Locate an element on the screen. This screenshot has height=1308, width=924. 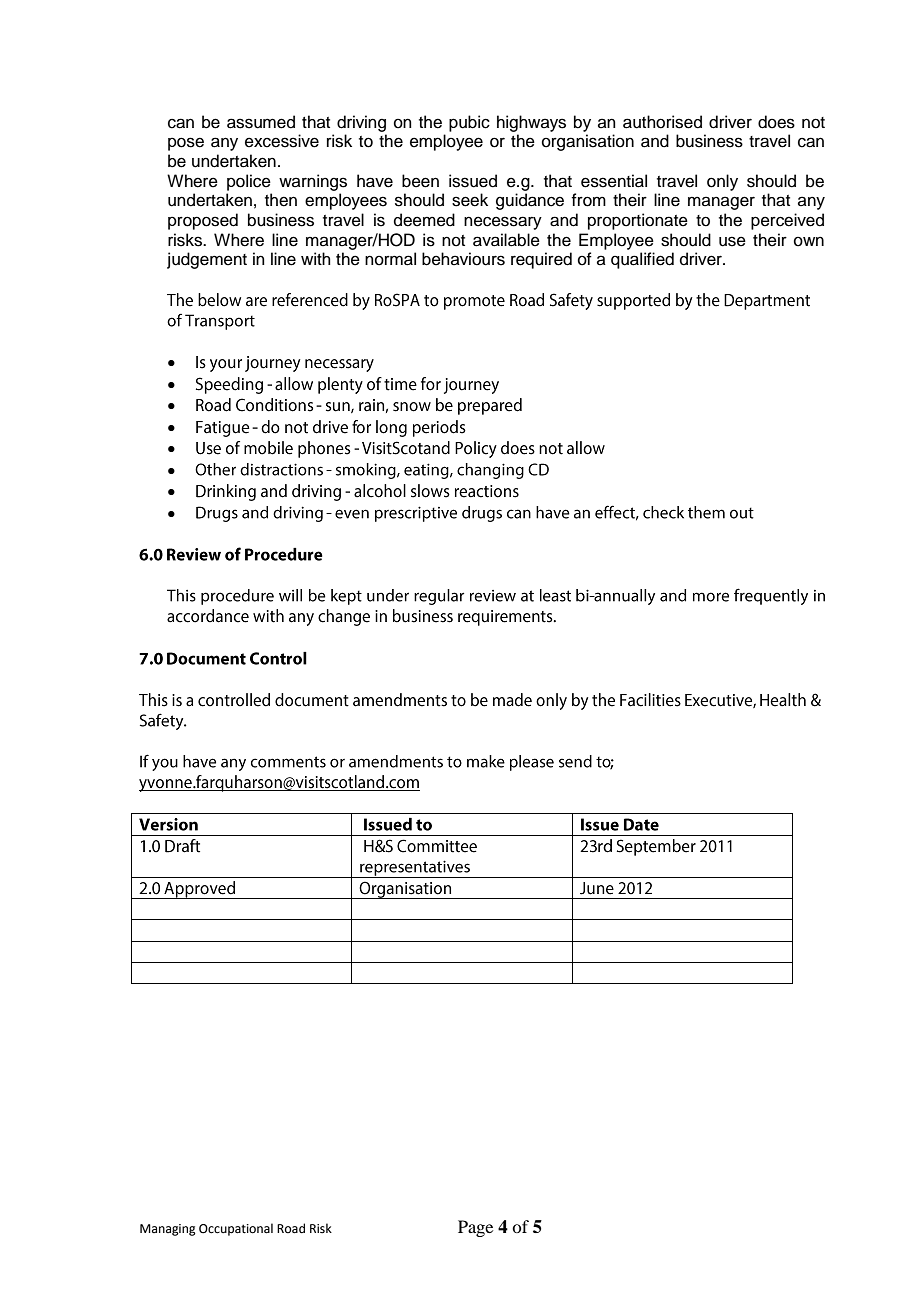
only is located at coordinates (722, 182).
